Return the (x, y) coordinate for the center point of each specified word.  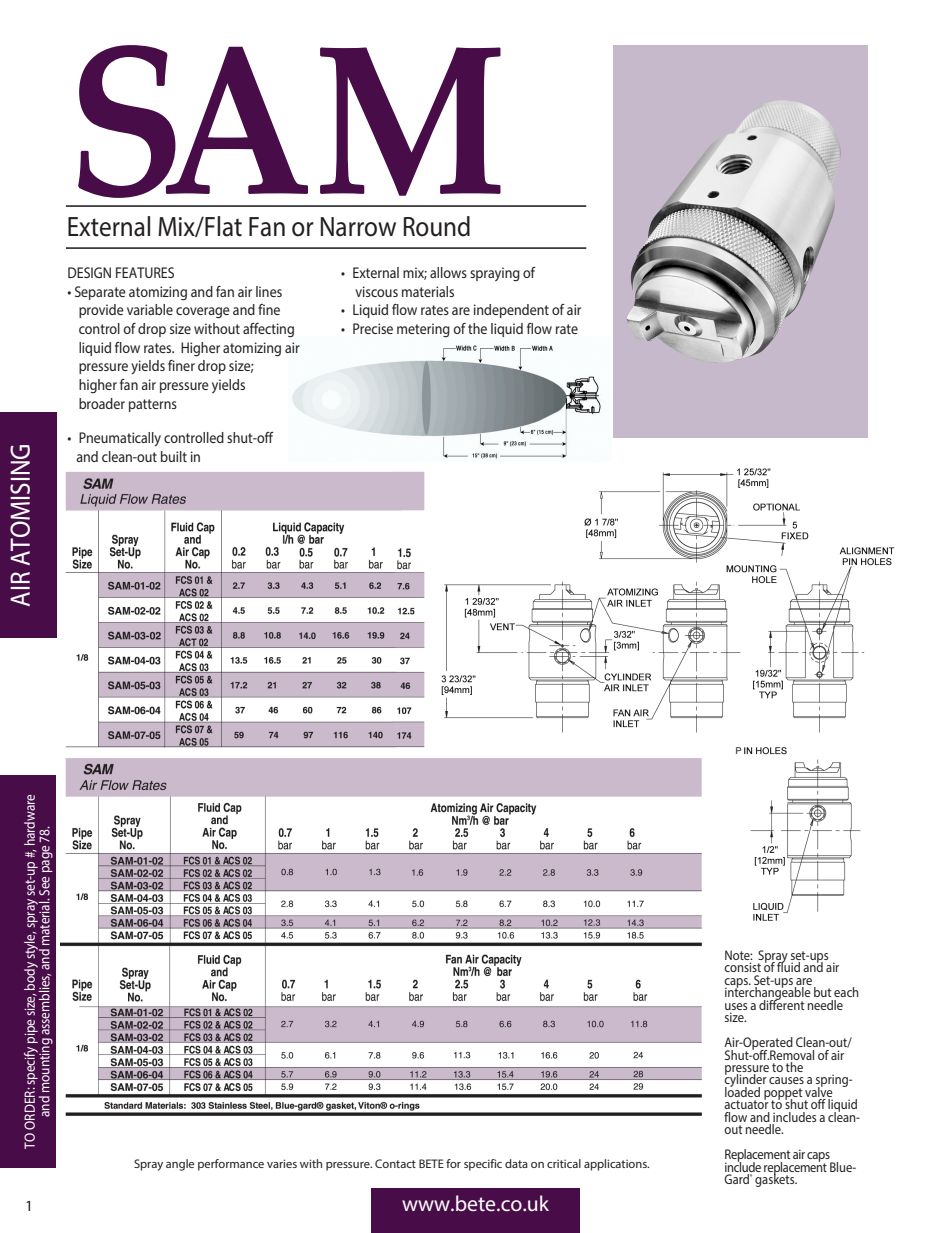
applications (616, 1165)
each (846, 992)
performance (231, 1165)
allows (448, 272)
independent (511, 311)
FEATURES (145, 272)
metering (423, 330)
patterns (153, 405)
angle (180, 1165)
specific (483, 1165)
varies (282, 1163)
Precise (373, 328)
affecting (268, 330)
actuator (746, 1103)
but (823, 992)
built (174, 456)
